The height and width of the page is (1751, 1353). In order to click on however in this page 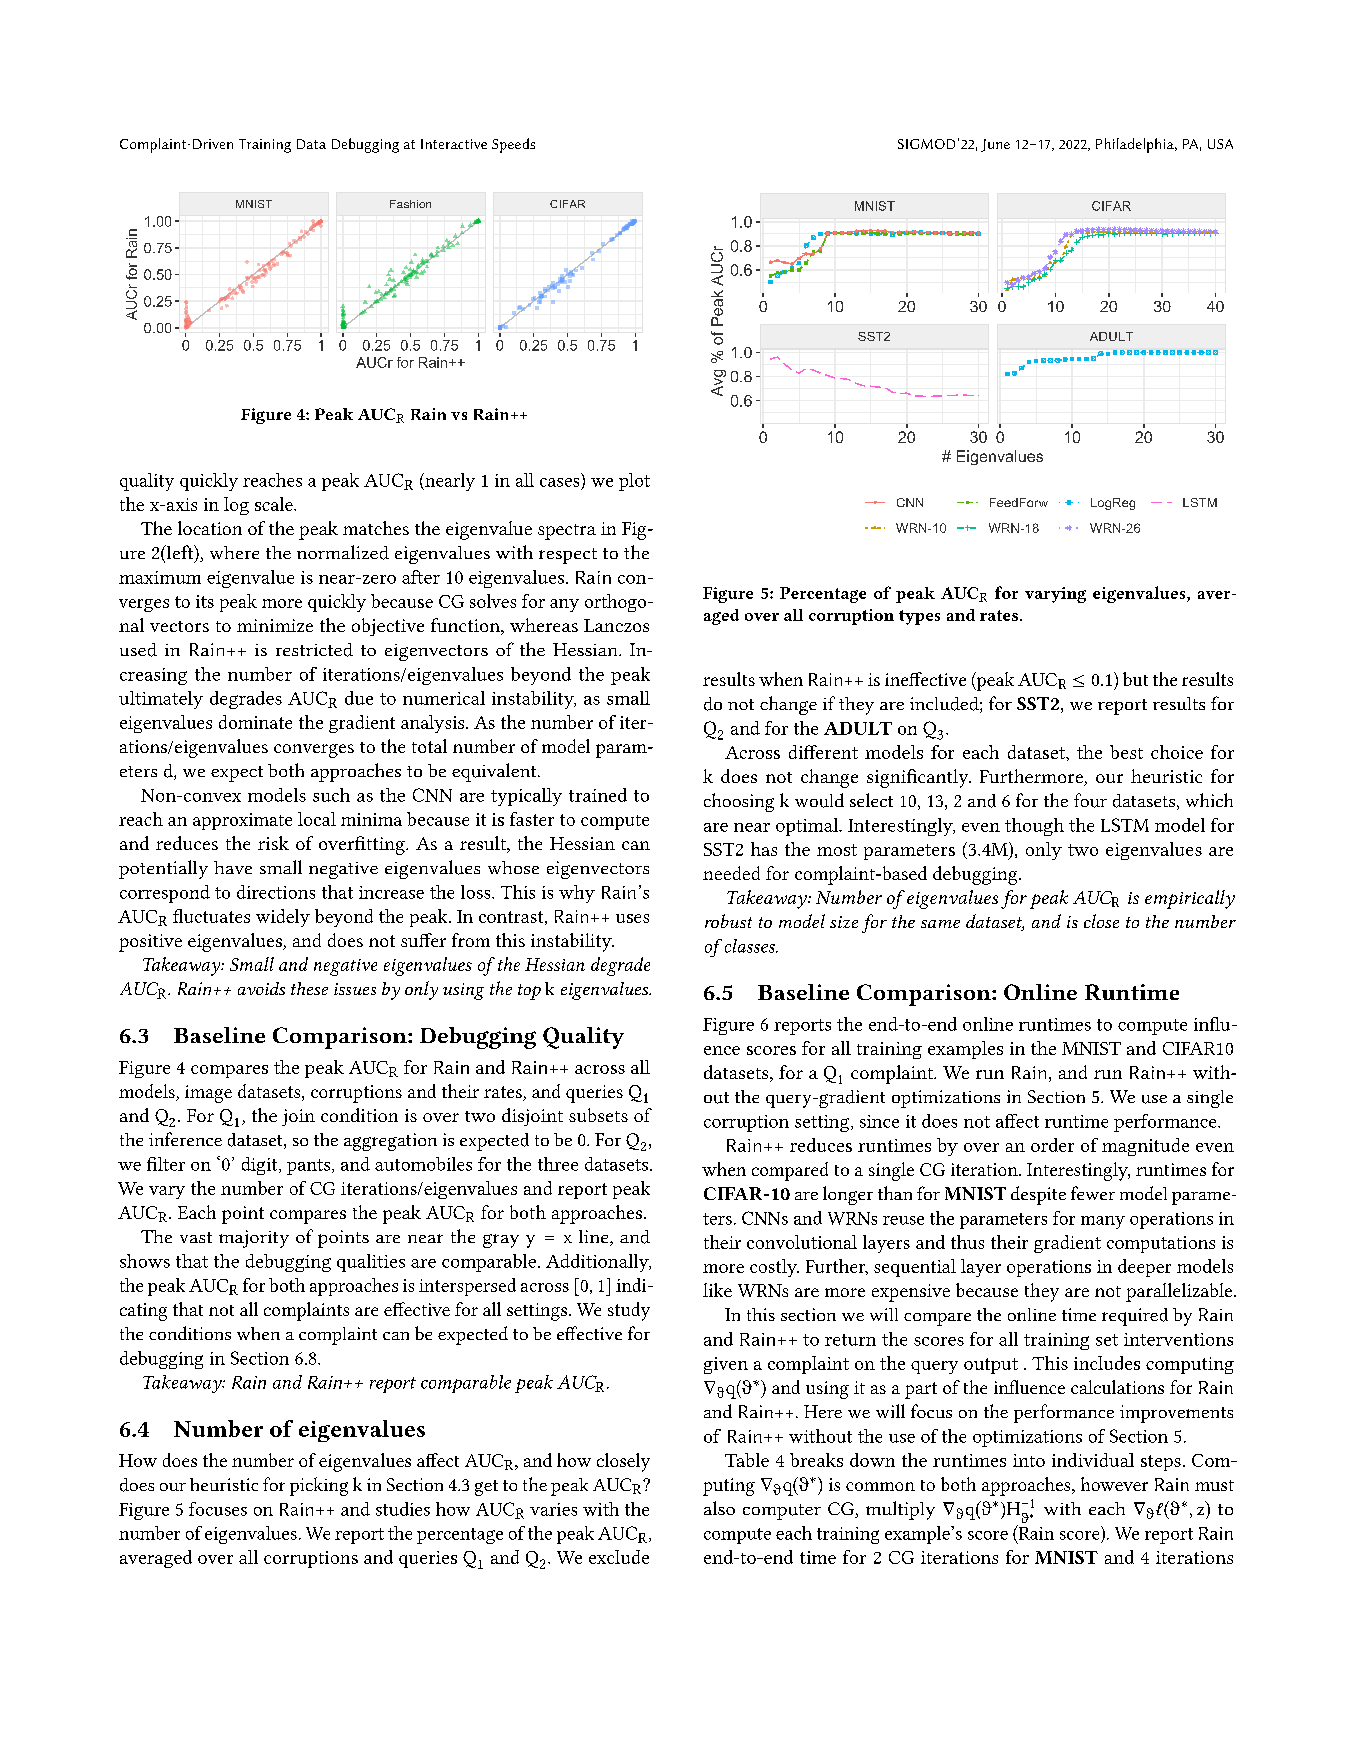, I will do `click(1114, 1484)`.
